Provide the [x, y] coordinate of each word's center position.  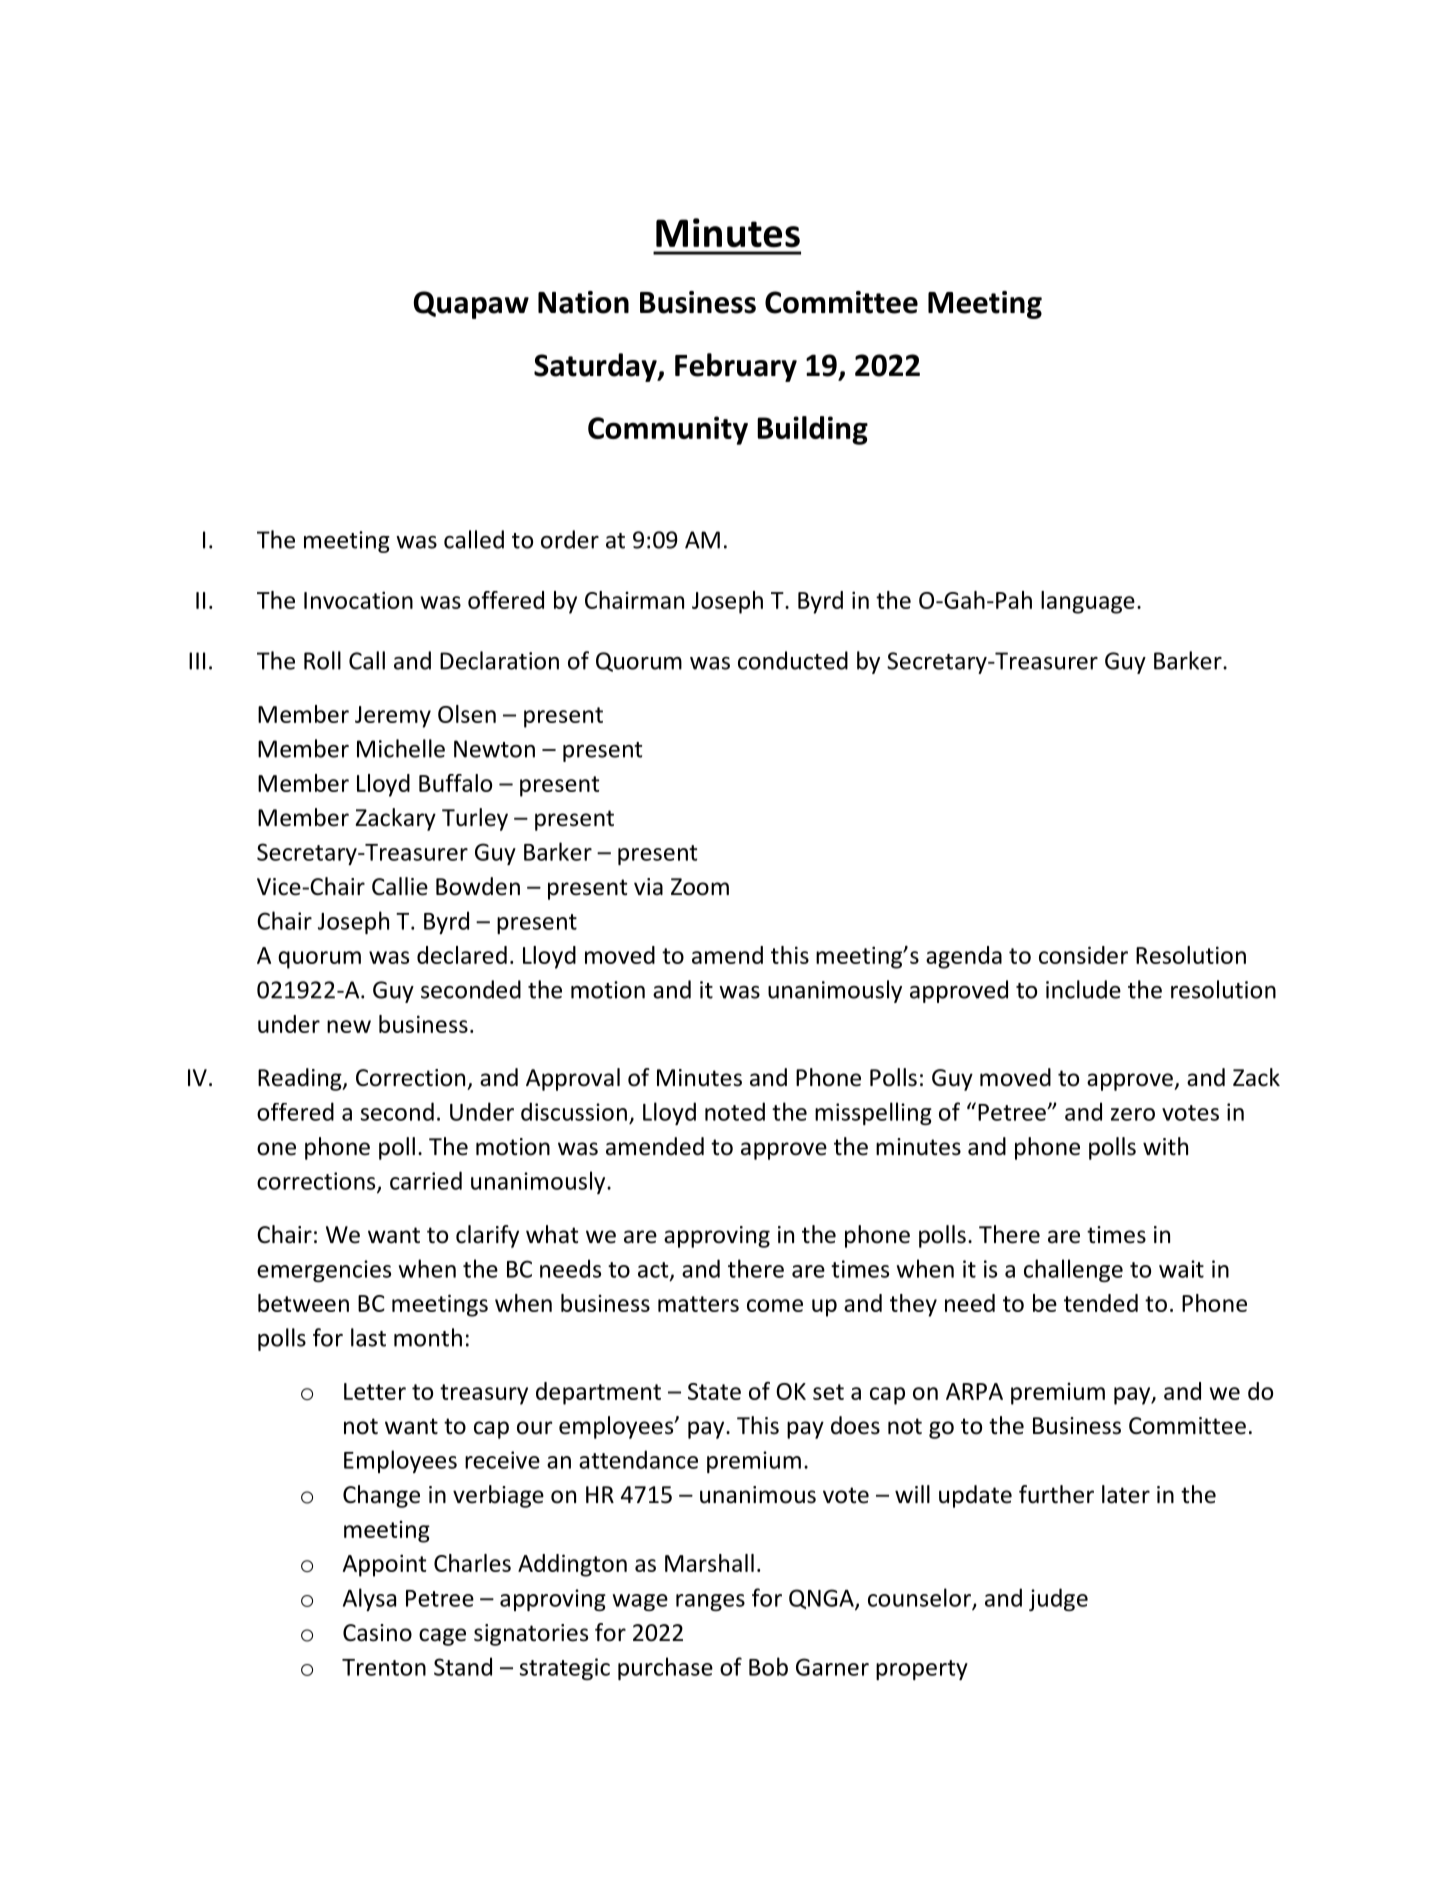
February [736, 367]
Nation [583, 302]
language [1088, 602]
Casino [377, 1633]
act [654, 1271]
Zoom [700, 887]
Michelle [401, 748]
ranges [710, 1602]
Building [812, 430]
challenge [1073, 1270]
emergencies [324, 1271]
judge [1058, 1599]
